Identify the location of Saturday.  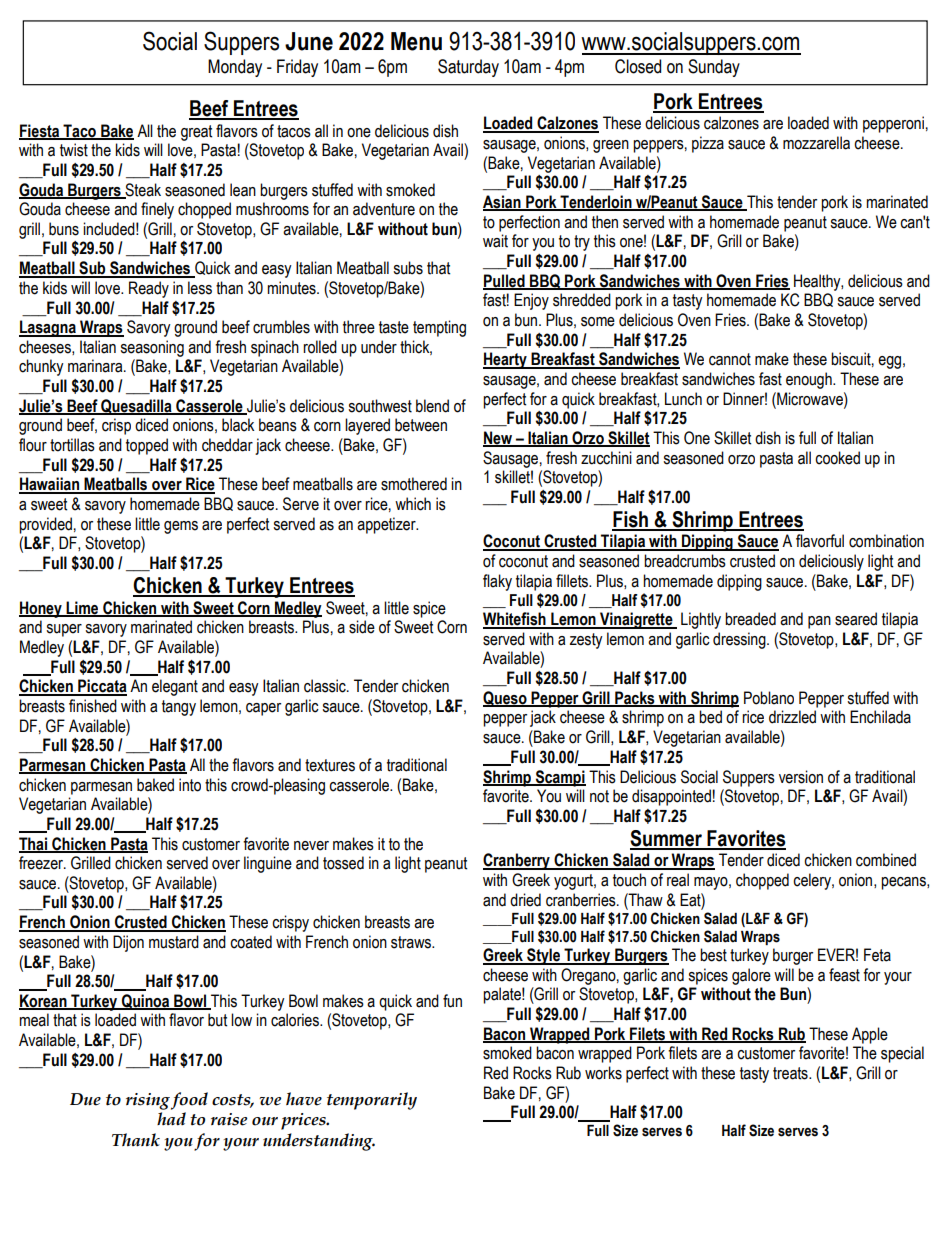
(468, 68).
